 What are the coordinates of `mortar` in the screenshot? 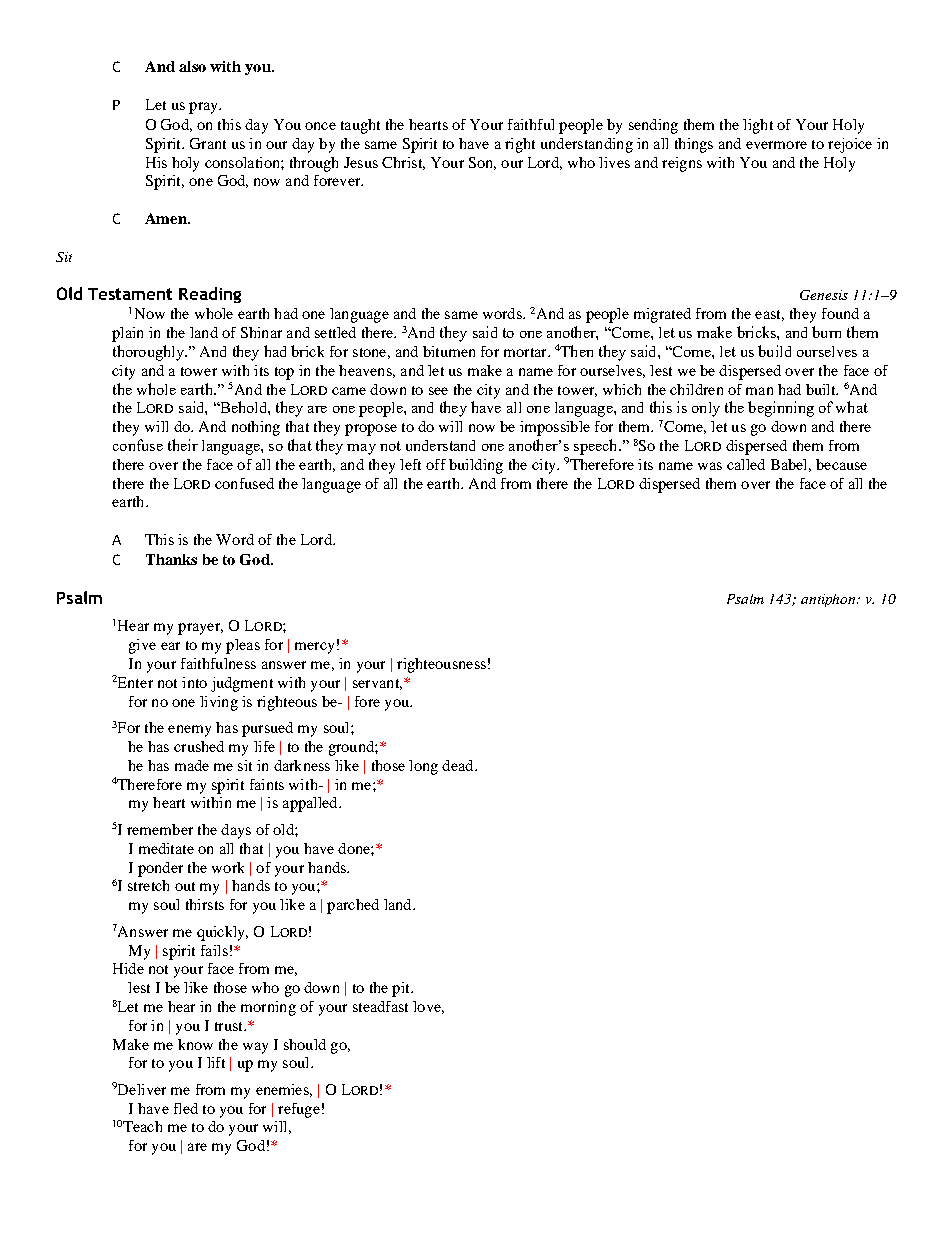 It's located at (526, 352).
